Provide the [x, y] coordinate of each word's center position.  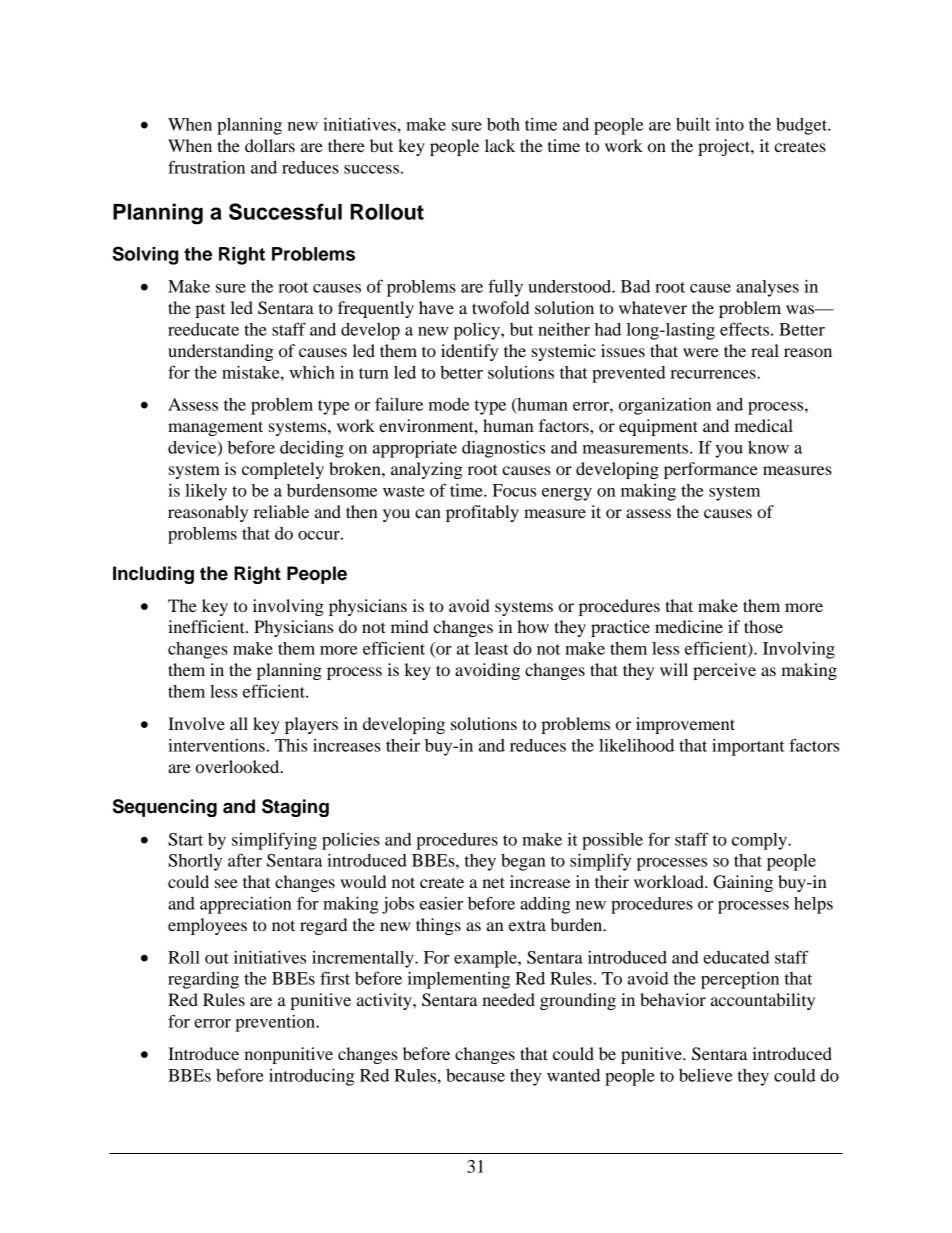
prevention [276, 1023]
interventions [216, 745]
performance [711, 470]
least [492, 648]
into [729, 124]
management [215, 428]
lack [500, 145]
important [748, 747]
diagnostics [503, 449]
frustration [206, 167]
